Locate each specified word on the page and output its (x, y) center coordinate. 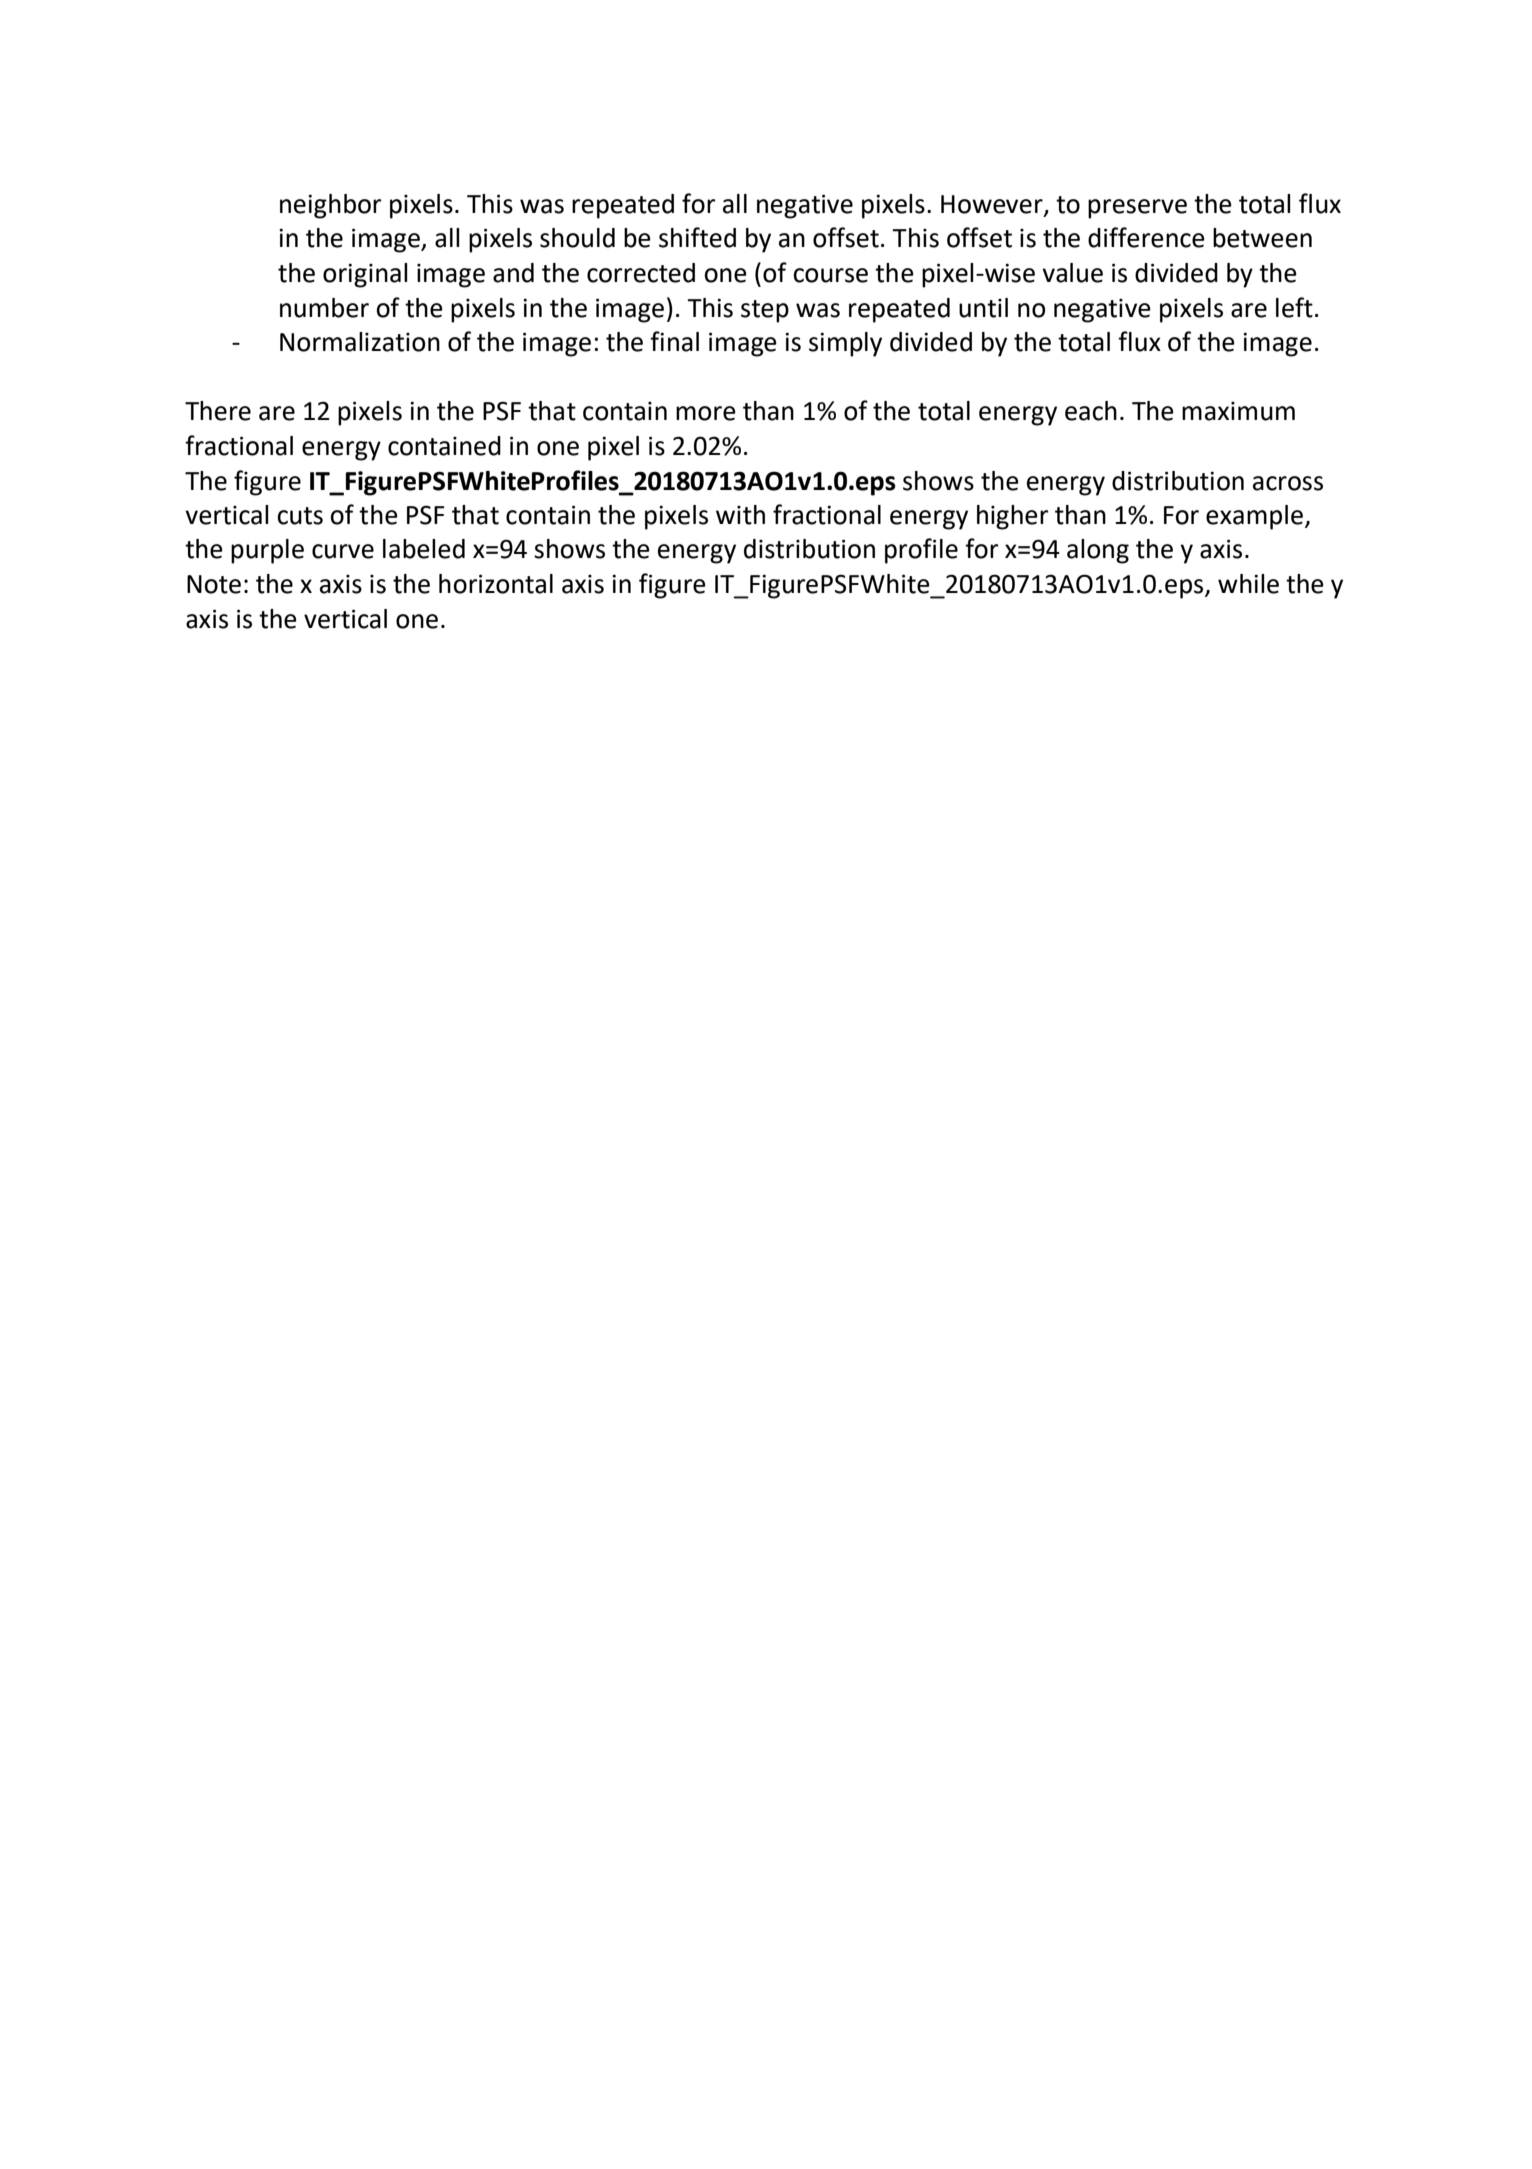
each (1091, 411)
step (765, 311)
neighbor (331, 206)
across (1288, 483)
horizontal (496, 584)
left (1294, 307)
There (218, 411)
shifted (697, 237)
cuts (300, 516)
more (706, 413)
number (324, 308)
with (740, 515)
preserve (1137, 209)
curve (343, 551)
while (1248, 584)
